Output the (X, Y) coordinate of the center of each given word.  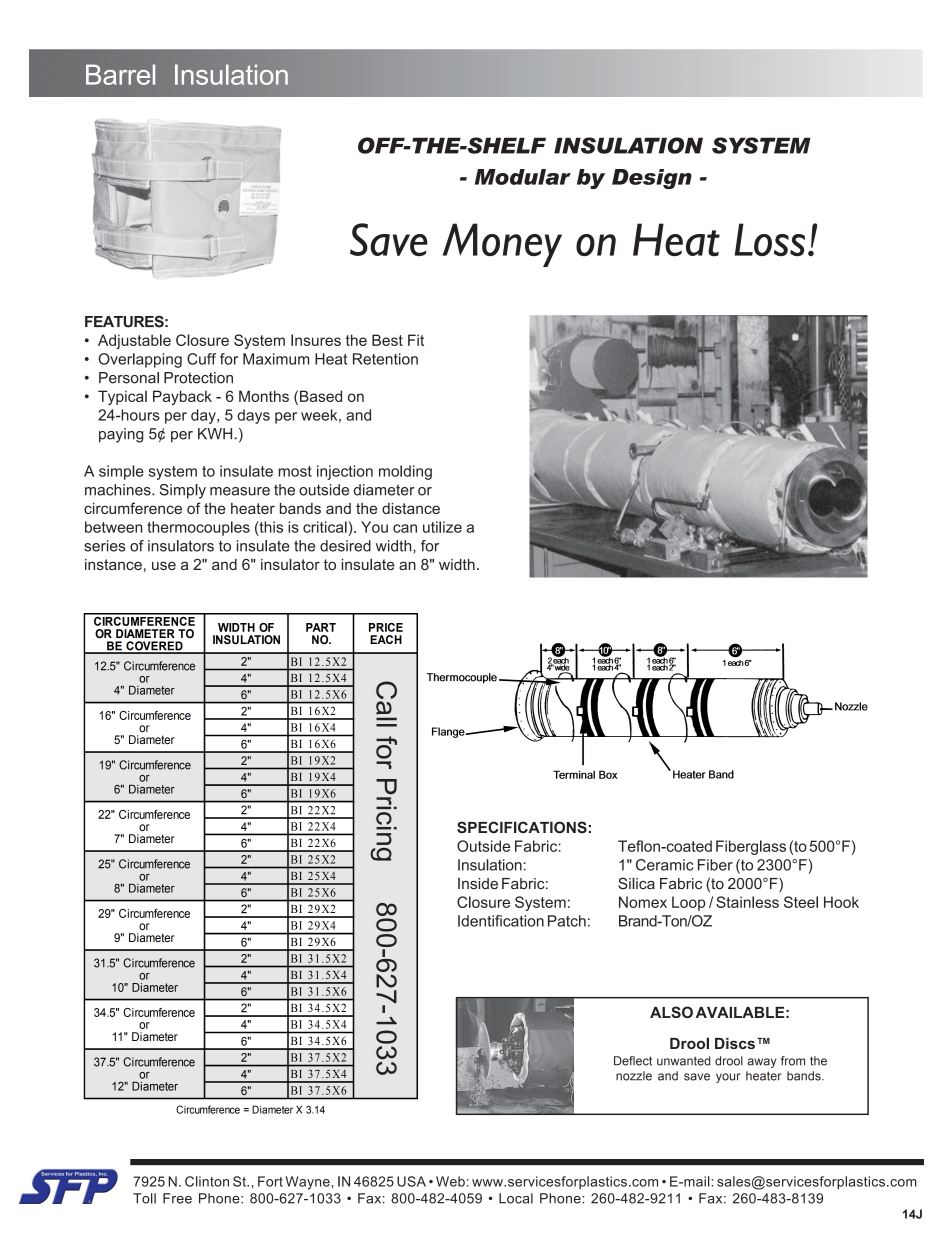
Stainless (747, 902)
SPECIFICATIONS (522, 827)
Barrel (120, 74)
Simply (183, 491)
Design (652, 179)
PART (321, 627)
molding (405, 472)
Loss (770, 239)
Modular (523, 177)
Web (450, 1181)
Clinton (207, 1181)
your (728, 1078)
